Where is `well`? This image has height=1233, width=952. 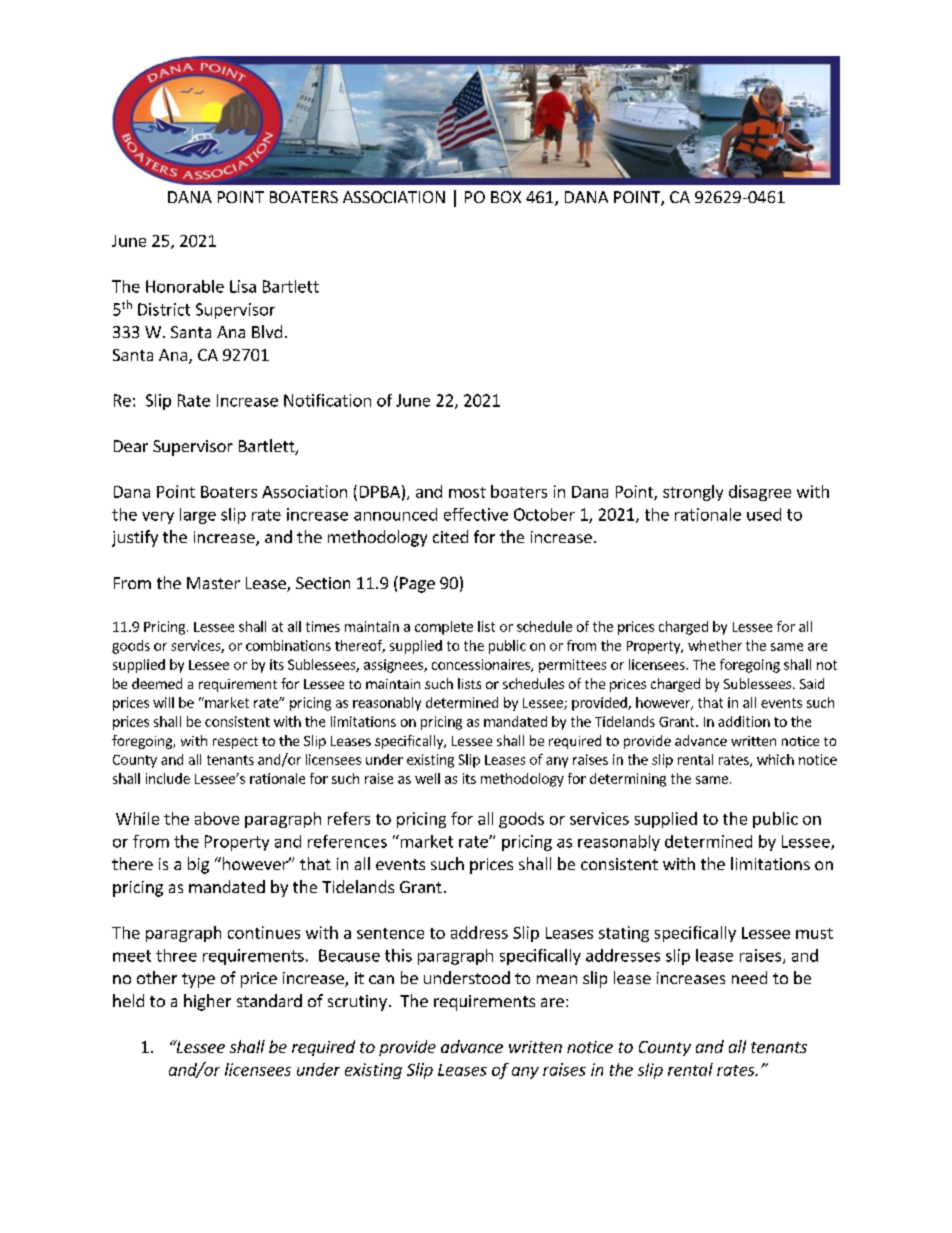
well is located at coordinates (427, 778).
